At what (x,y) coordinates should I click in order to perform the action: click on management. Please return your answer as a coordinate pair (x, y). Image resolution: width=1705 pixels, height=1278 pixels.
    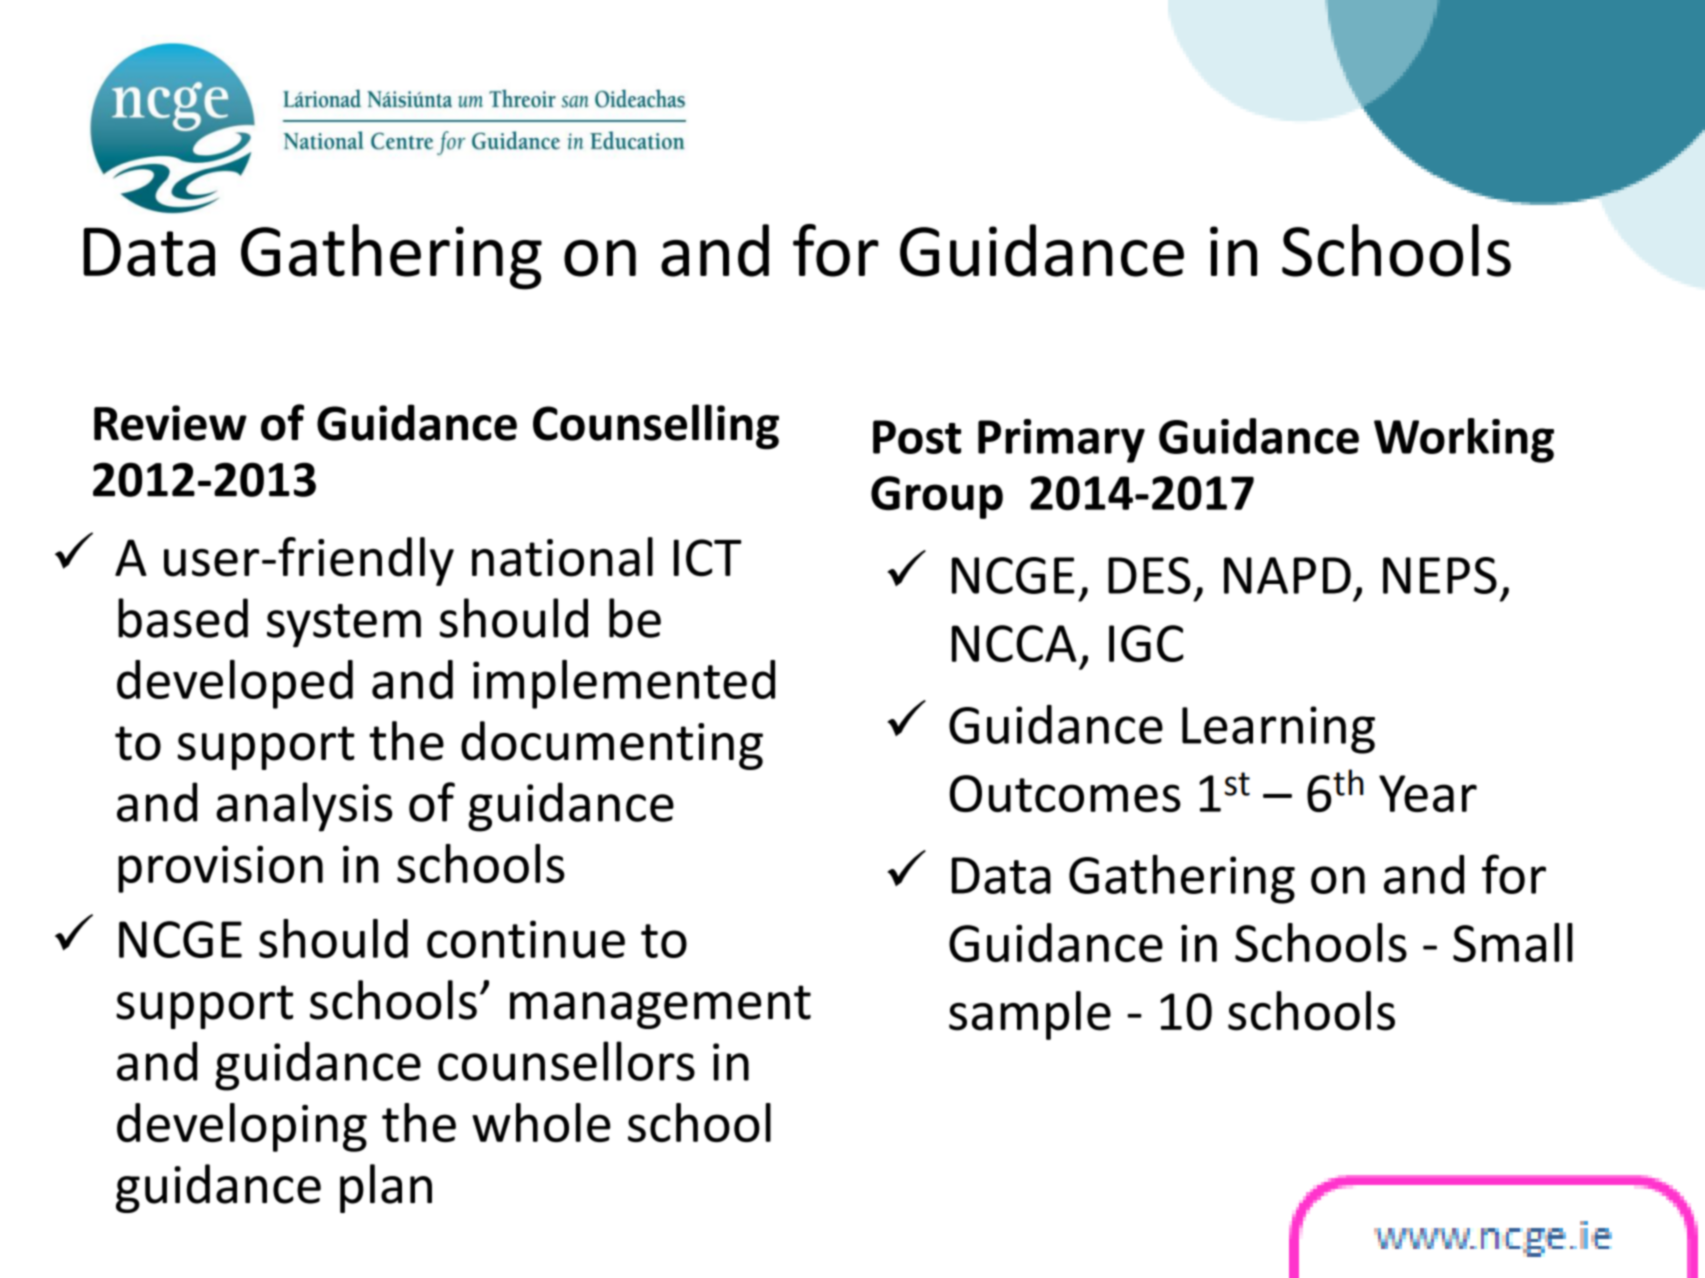
    Looking at the image, I should click on (660, 1007).
